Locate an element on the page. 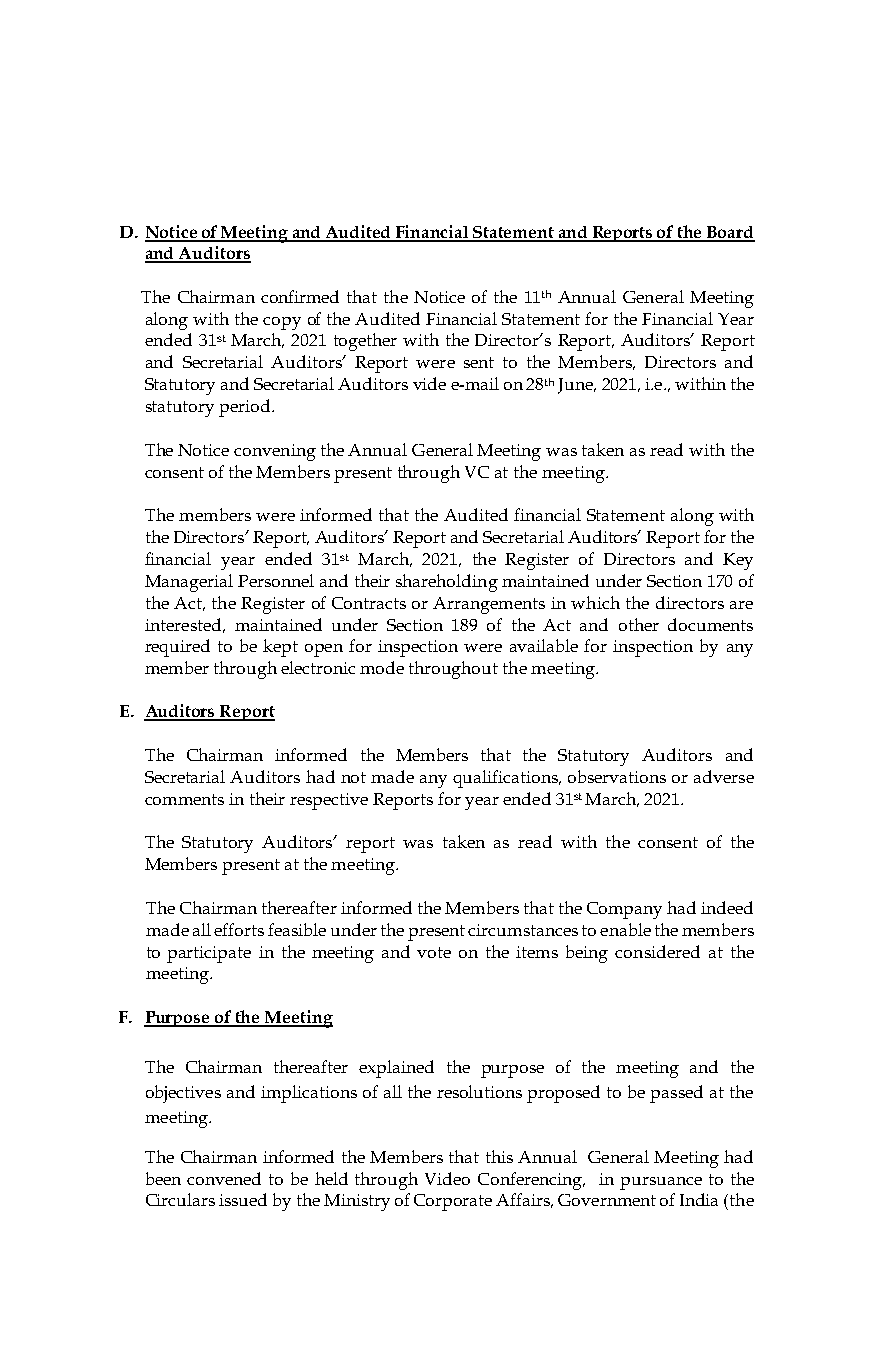  mode is located at coordinates (382, 667).
